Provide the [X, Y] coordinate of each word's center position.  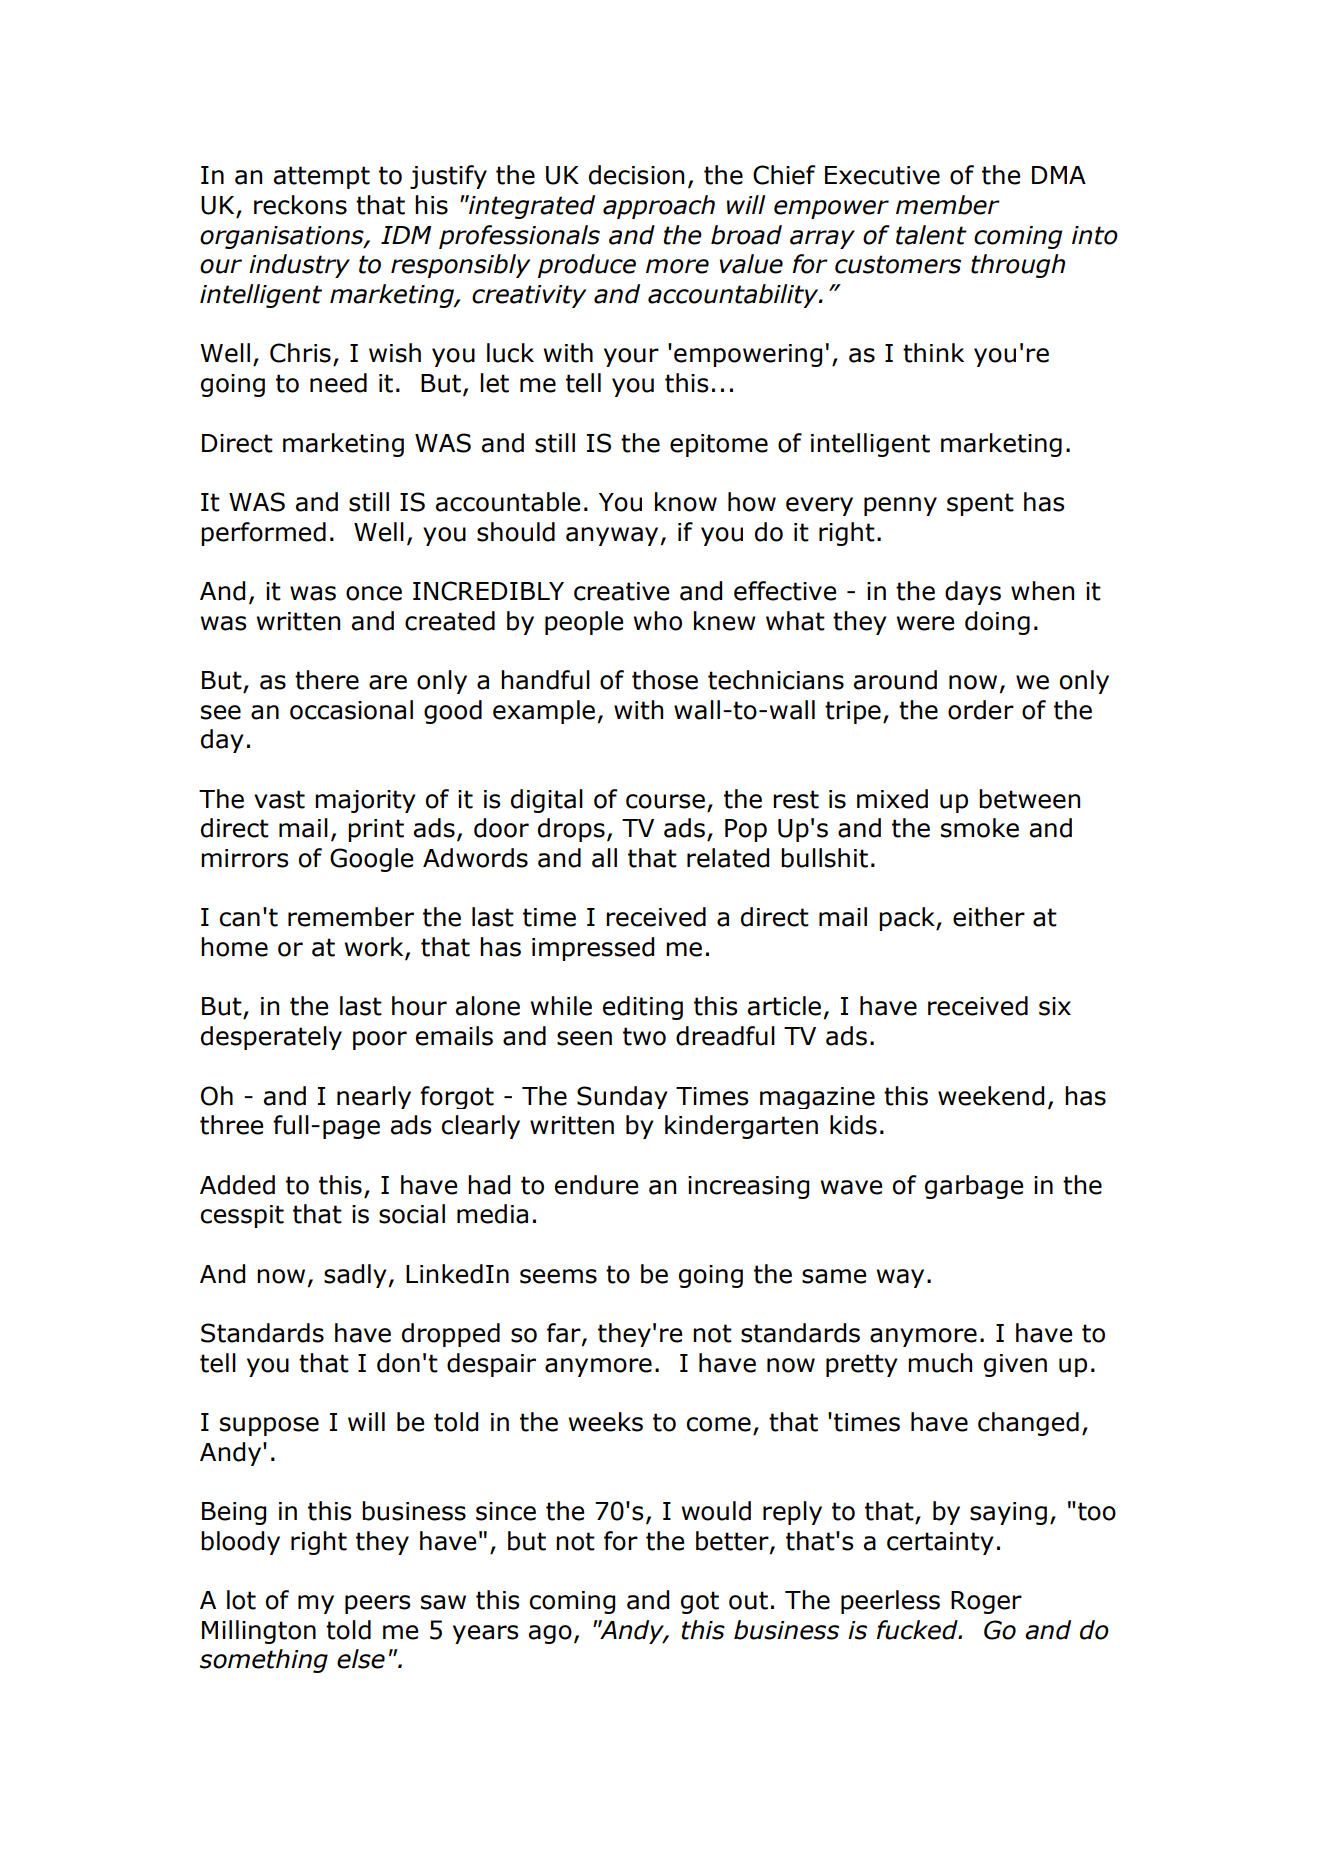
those [665, 680]
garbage [974, 1187]
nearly [374, 1097]
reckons [300, 205]
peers [377, 1604]
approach [659, 207]
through [1018, 266]
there [327, 680]
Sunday [622, 1097]
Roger [986, 1602]
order [981, 710]
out [748, 1600]
